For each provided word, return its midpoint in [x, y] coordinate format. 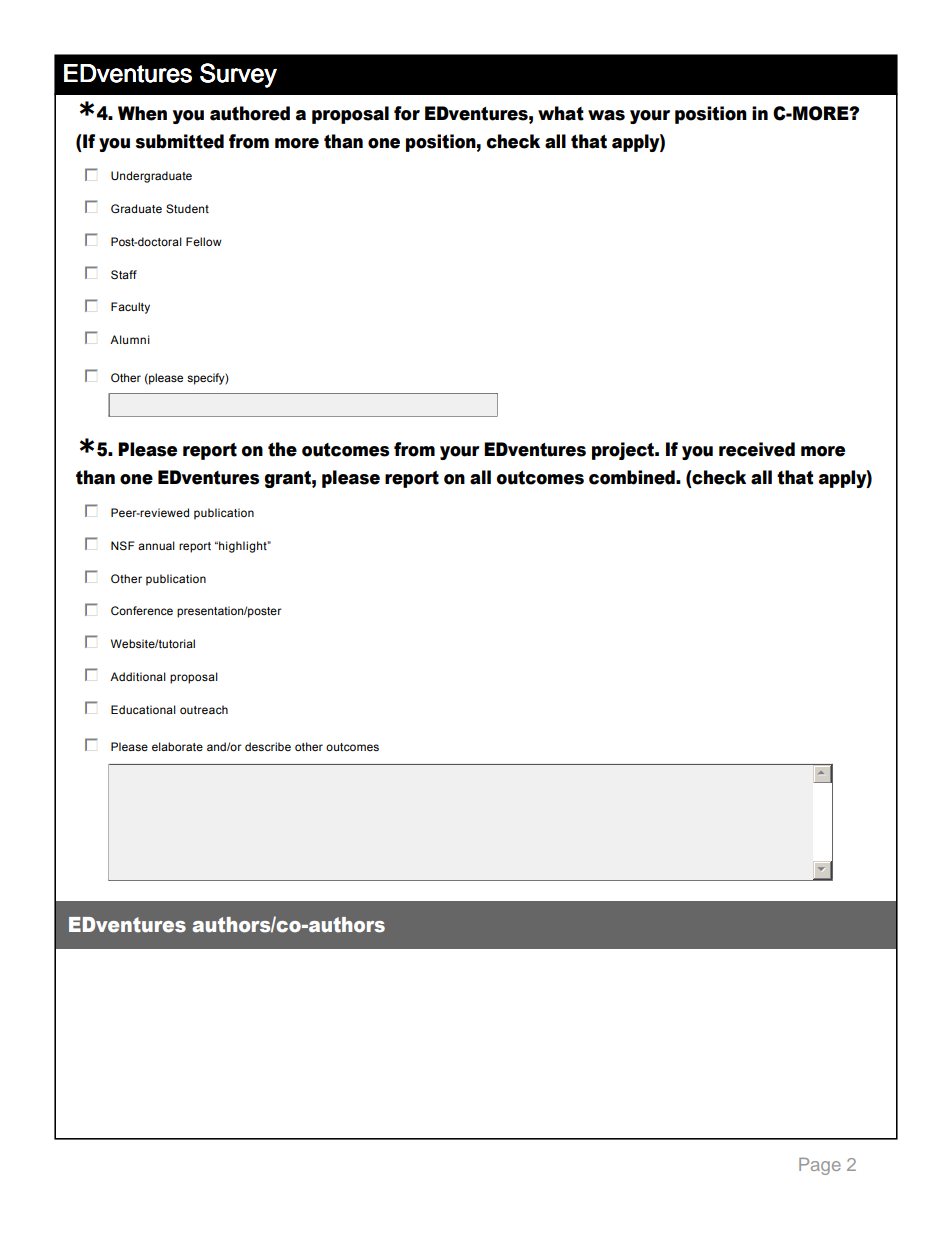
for [407, 113]
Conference [142, 610]
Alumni [130, 339]
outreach [204, 709]
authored [250, 113]
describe [268, 746]
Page [820, 1166]
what [561, 113]
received [757, 449]
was [606, 115]
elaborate [177, 746]
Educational [143, 709]
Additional [138, 676]
